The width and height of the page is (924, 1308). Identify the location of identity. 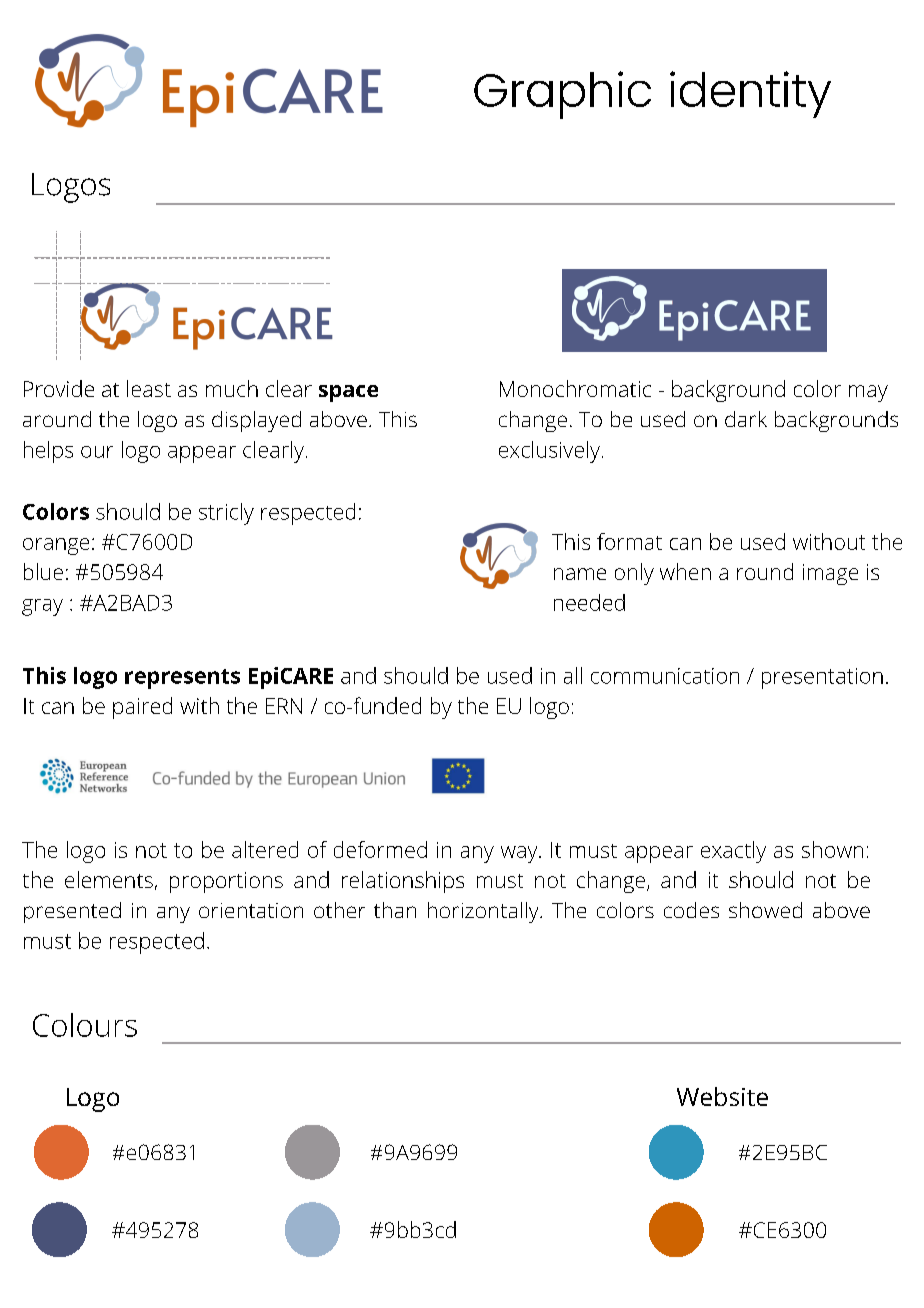
(750, 94).
